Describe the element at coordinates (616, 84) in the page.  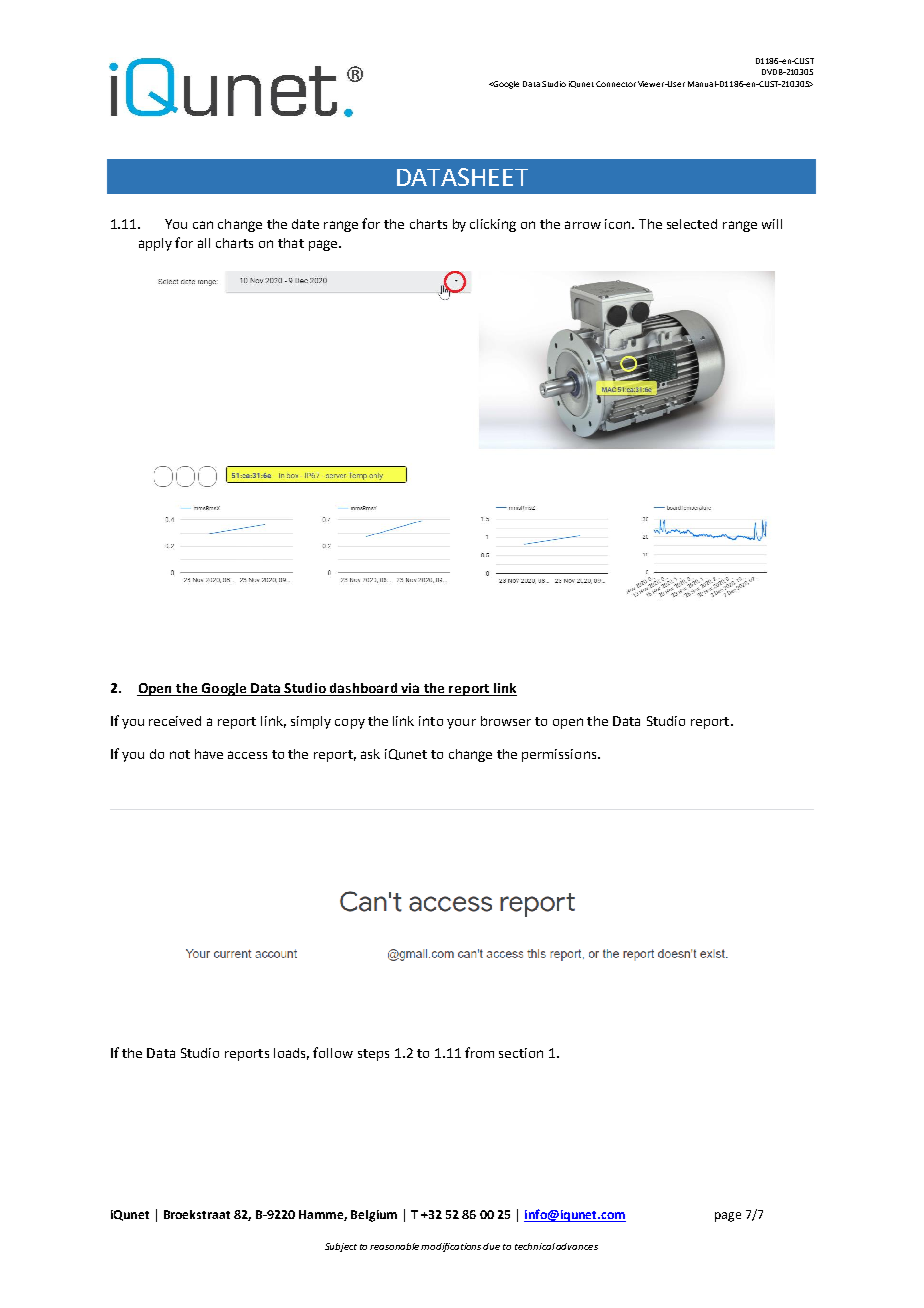
I see `Connector` at that location.
